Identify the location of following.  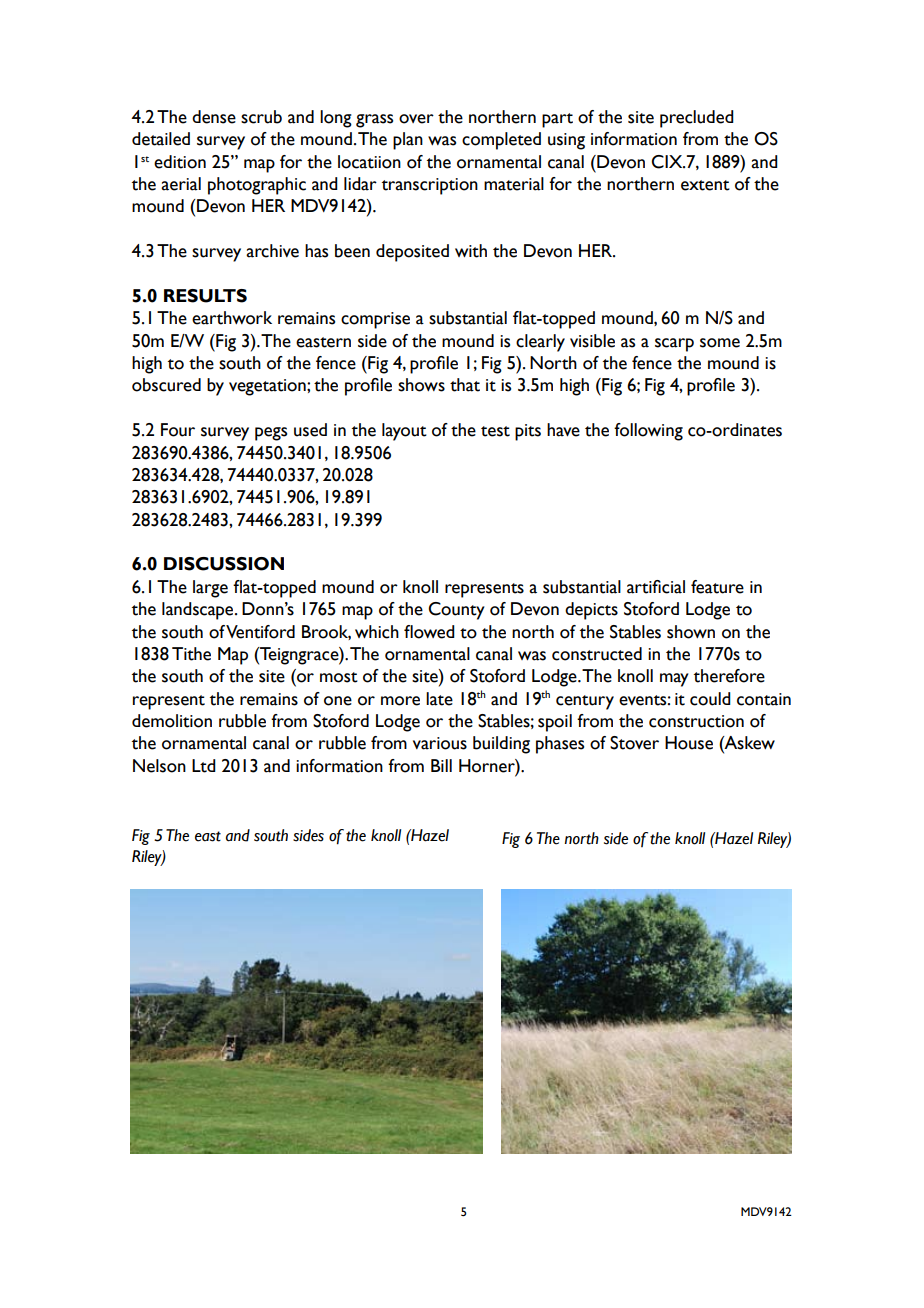
(648, 432).
